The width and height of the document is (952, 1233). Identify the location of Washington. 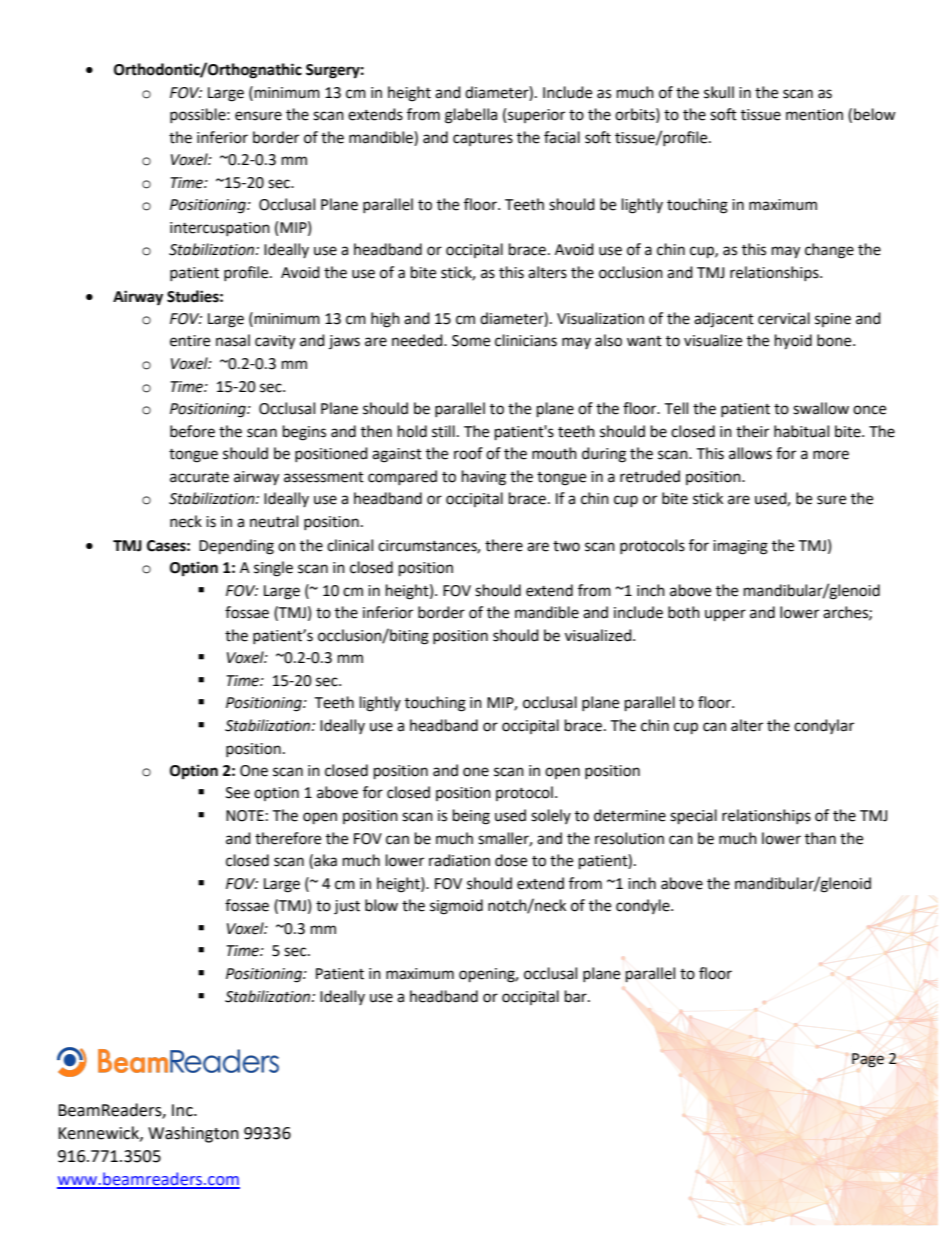
(193, 1134).
